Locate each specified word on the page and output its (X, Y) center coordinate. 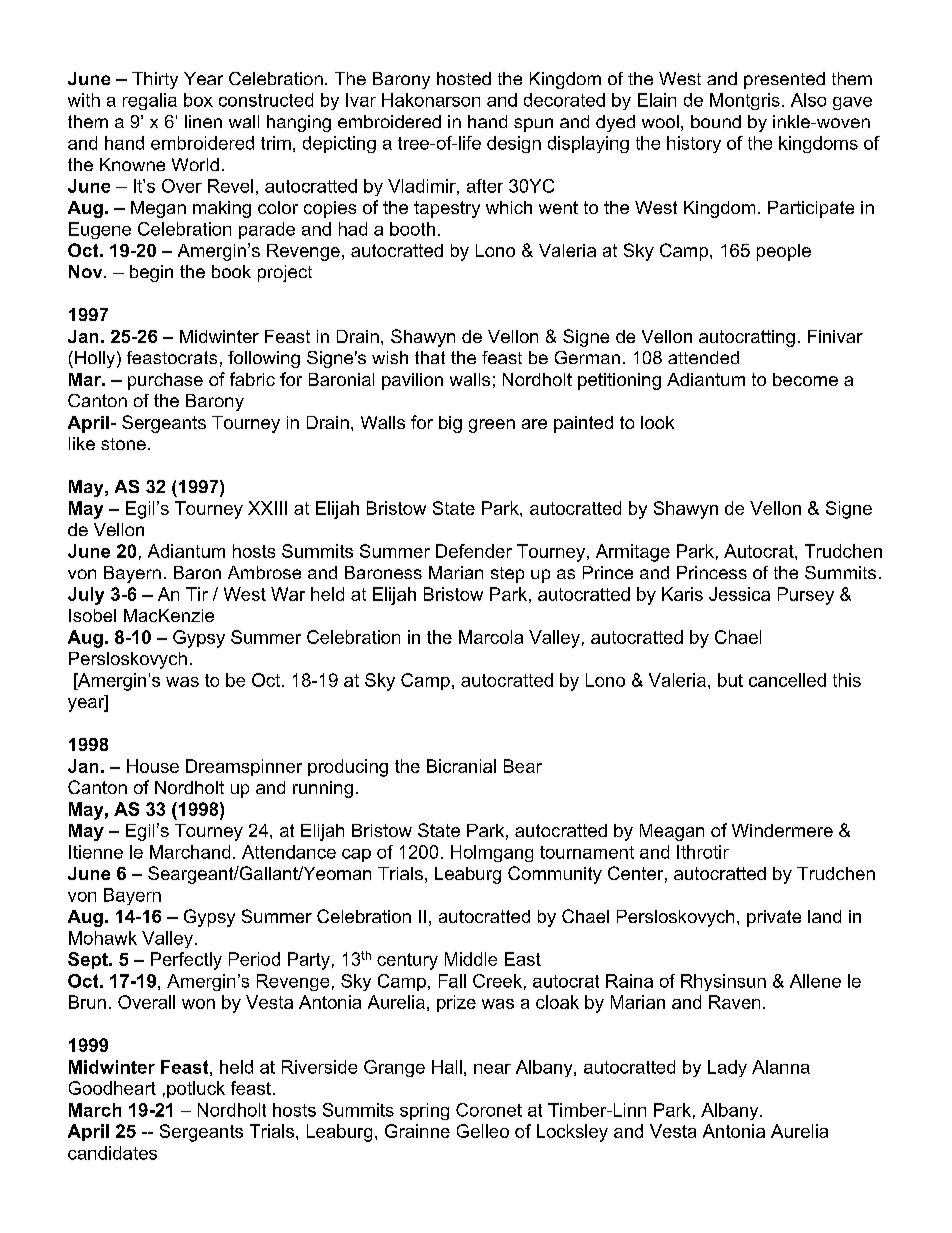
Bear (523, 766)
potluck (196, 1089)
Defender (474, 551)
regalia (150, 101)
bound (716, 121)
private (774, 918)
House (153, 766)
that (430, 357)
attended (703, 357)
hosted (464, 78)
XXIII (267, 508)
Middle (471, 959)
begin (151, 273)
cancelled (787, 680)
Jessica (739, 594)
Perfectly (186, 961)
